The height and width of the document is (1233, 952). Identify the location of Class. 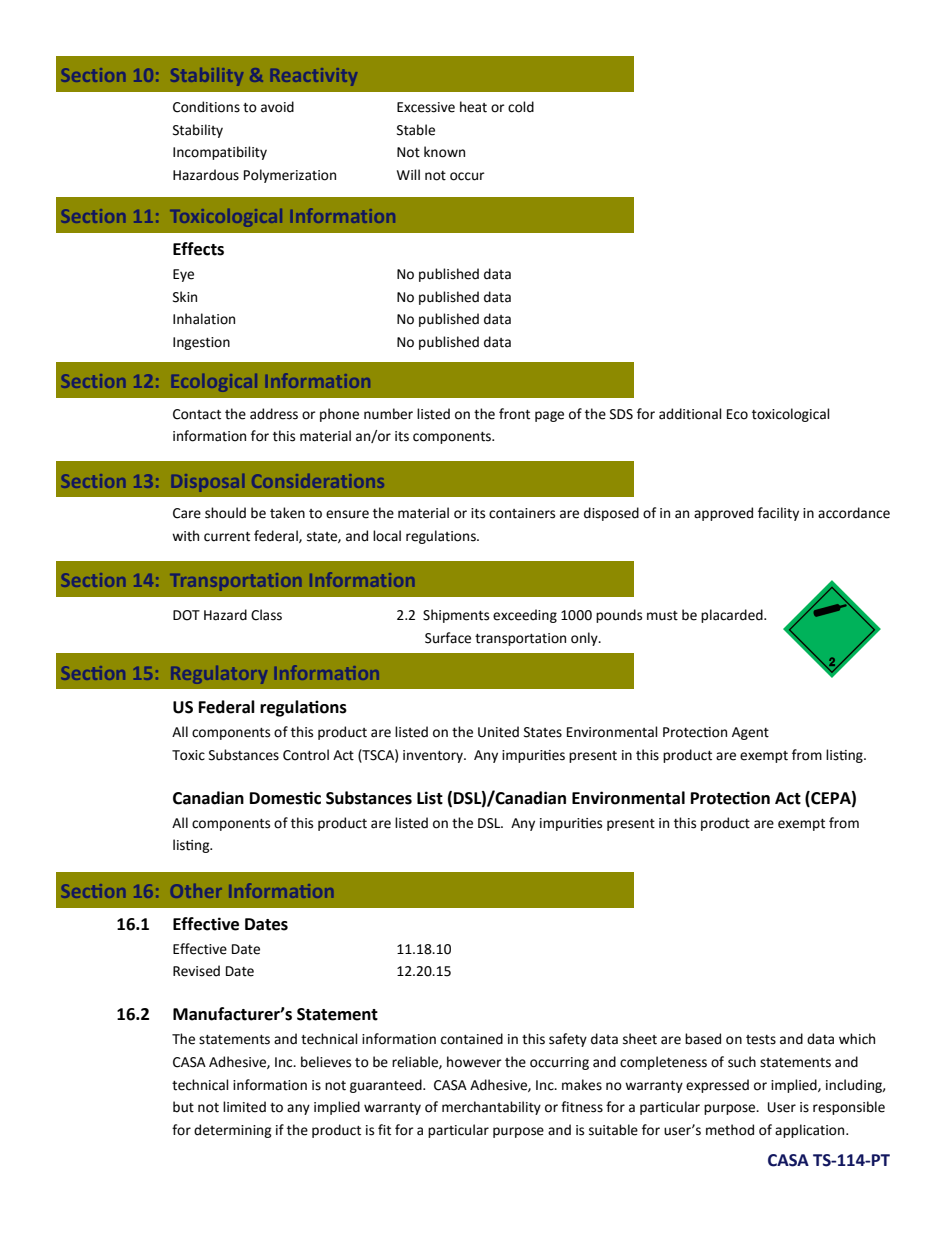
(266, 615).
